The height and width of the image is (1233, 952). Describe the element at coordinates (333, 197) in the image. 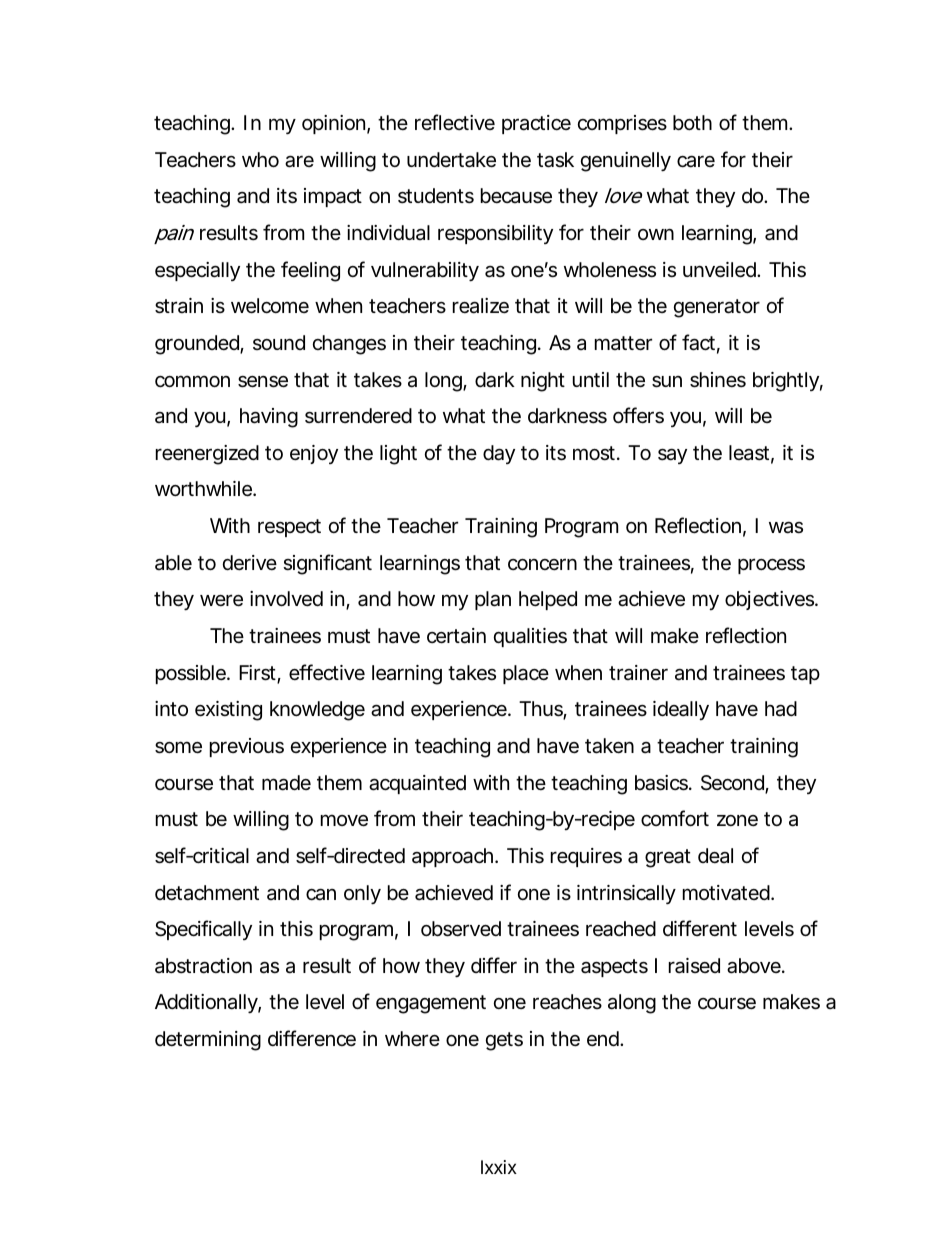

I see `impact` at that location.
